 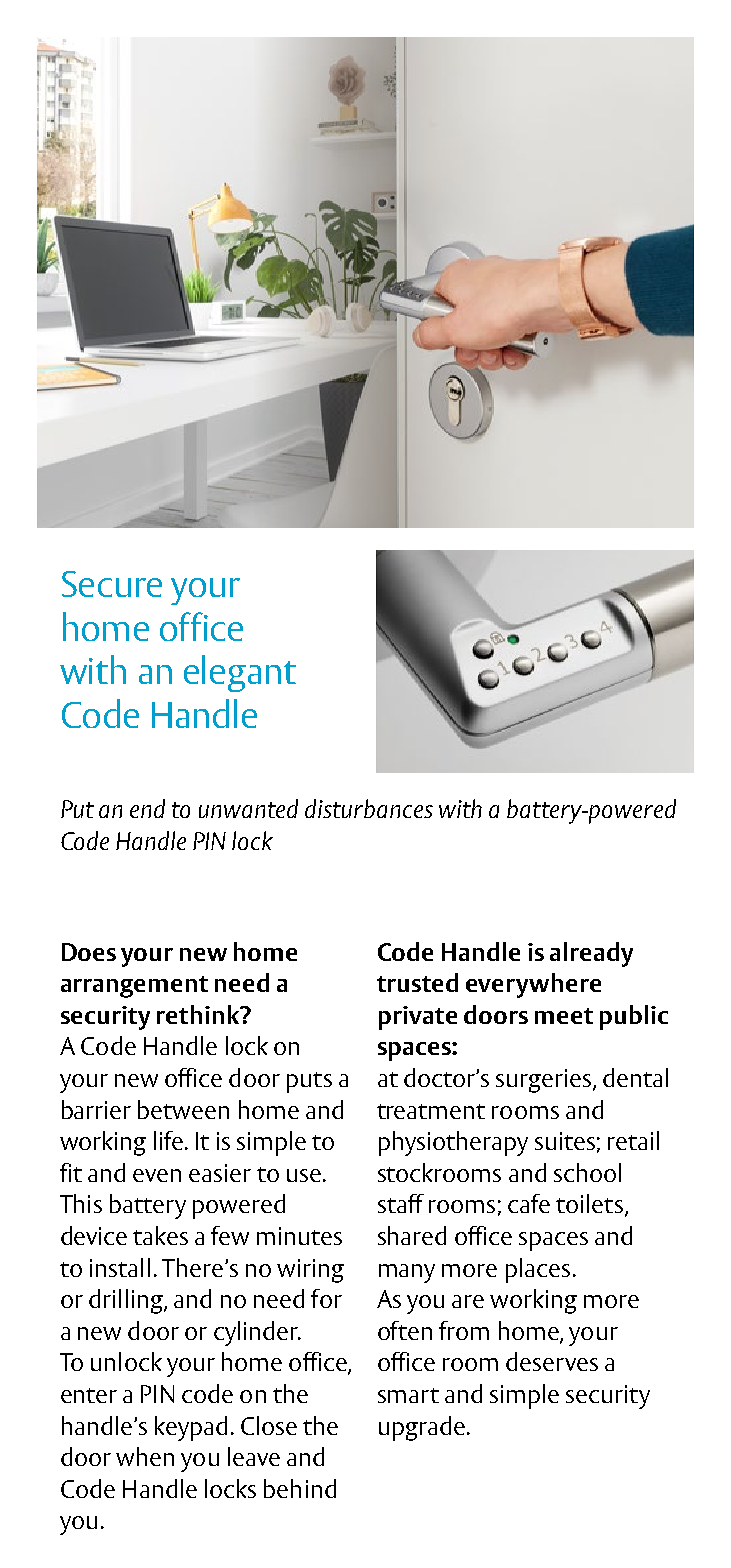 I want to click on behind, so click(x=300, y=1488).
